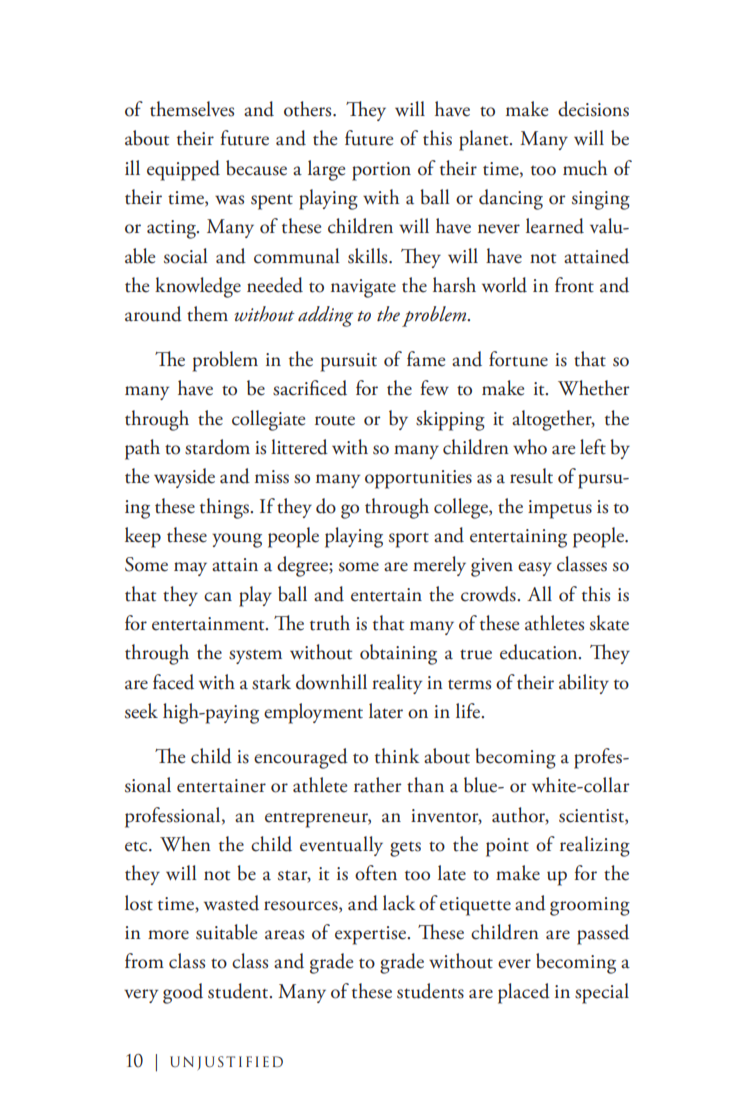  I want to click on much, so click(585, 168).
